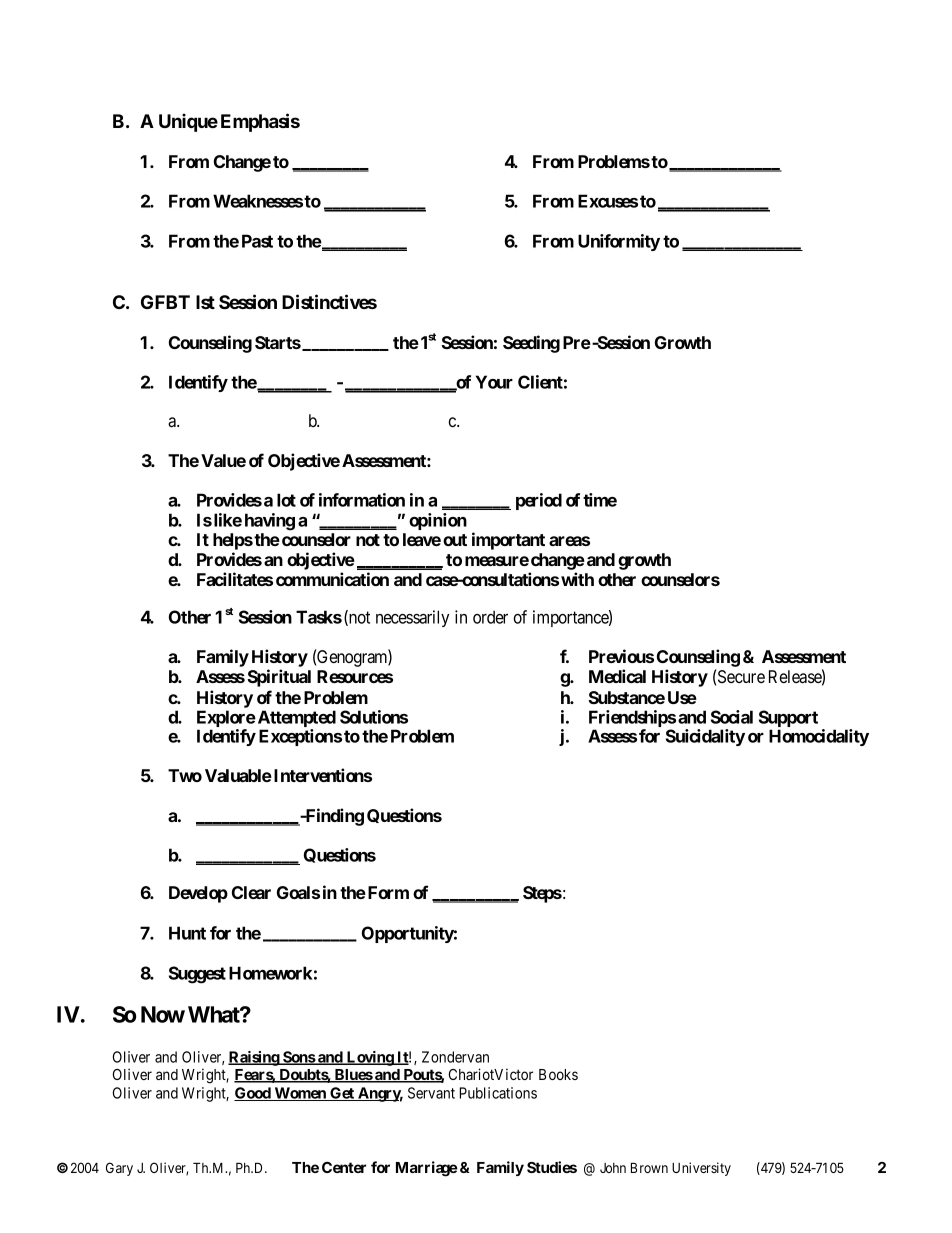  What do you see at coordinates (270, 522) in the screenshot?
I see `having` at bounding box center [270, 522].
